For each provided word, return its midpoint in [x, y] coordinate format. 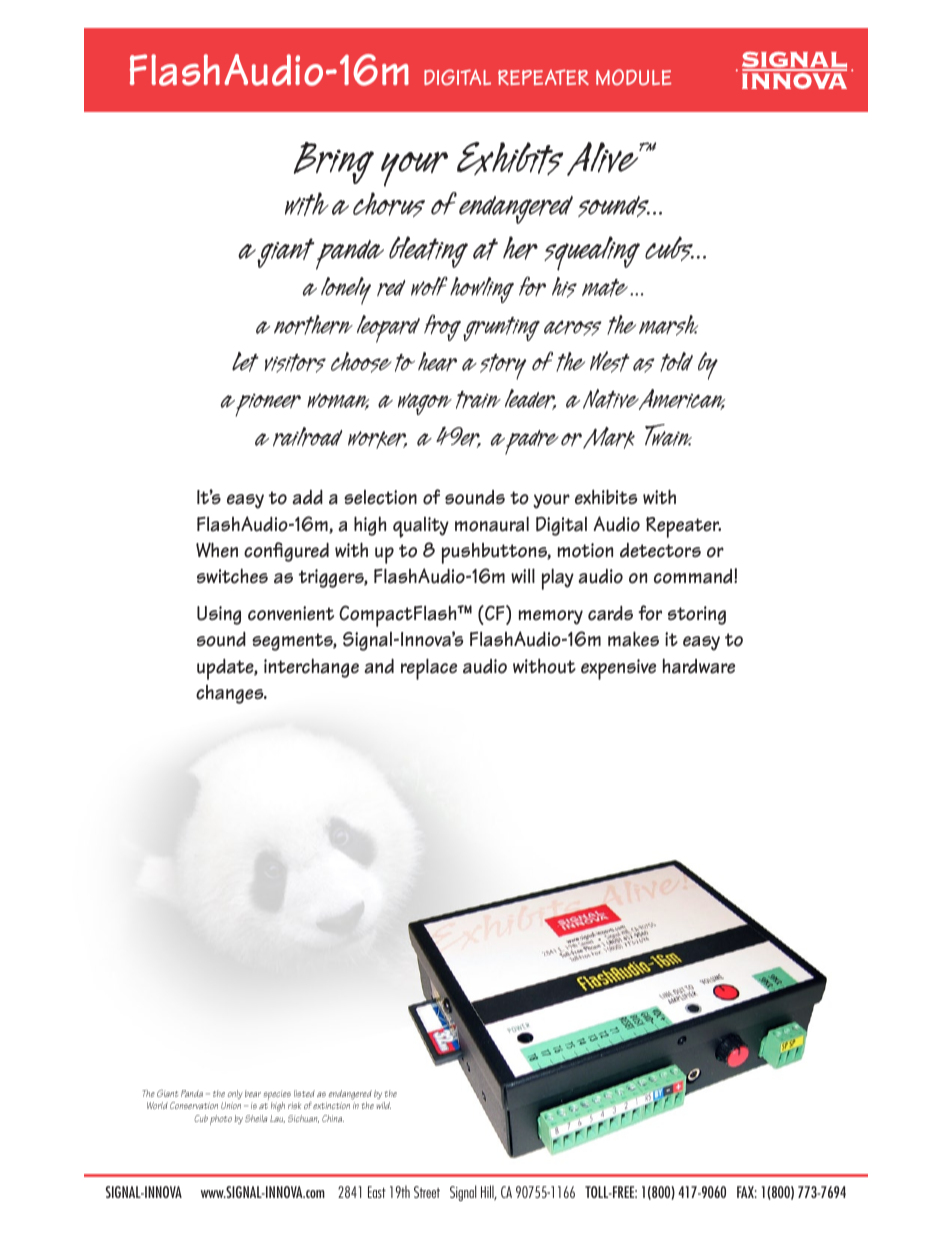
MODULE [634, 77]
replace [429, 669]
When [217, 550]
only [235, 1094]
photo [221, 1120]
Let [245, 362]
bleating [428, 252]
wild [384, 1105]
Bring [334, 163]
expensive [618, 669]
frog [442, 327]
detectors [660, 550]
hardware [699, 666]
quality [421, 527]
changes [231, 694]
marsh [668, 325]
